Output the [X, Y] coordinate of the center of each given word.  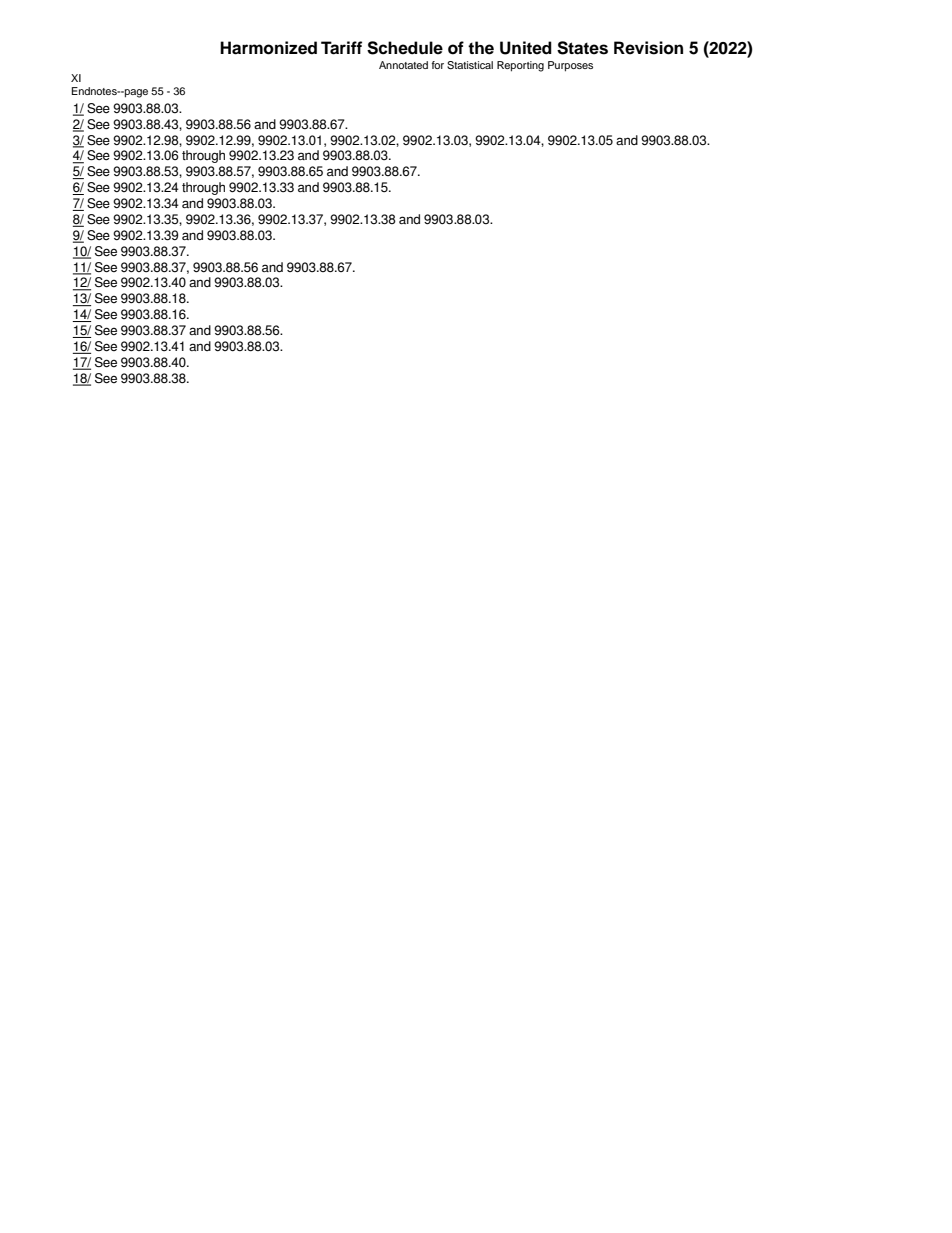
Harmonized [268, 48]
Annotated [403, 65]
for [438, 65]
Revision [648, 48]
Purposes [570, 66]
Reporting [520, 66]
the [481, 48]
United [526, 48]
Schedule [405, 48]
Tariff [341, 48]
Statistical [470, 65]
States [582, 48]
